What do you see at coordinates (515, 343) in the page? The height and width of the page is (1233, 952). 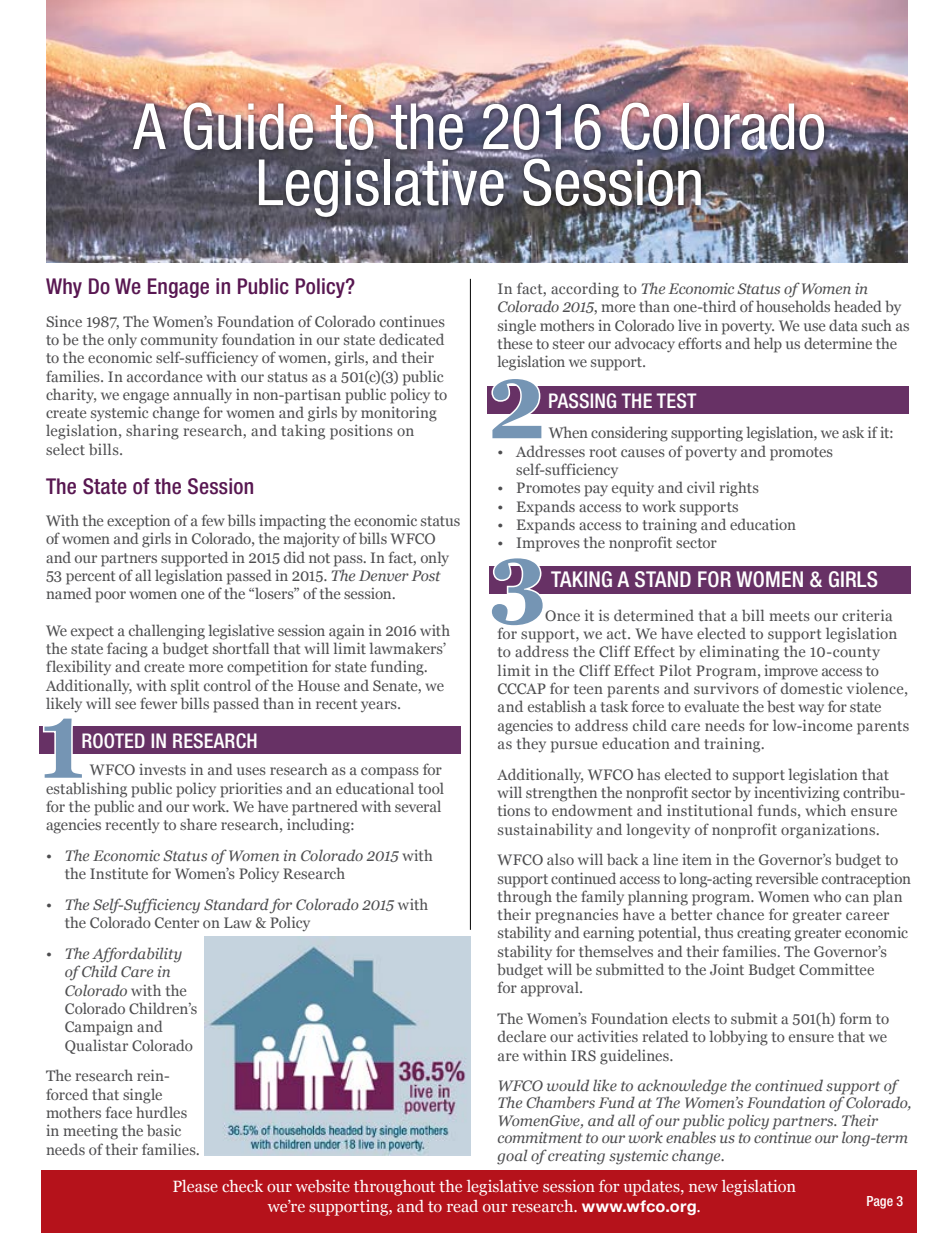 I see `these` at bounding box center [515, 343].
